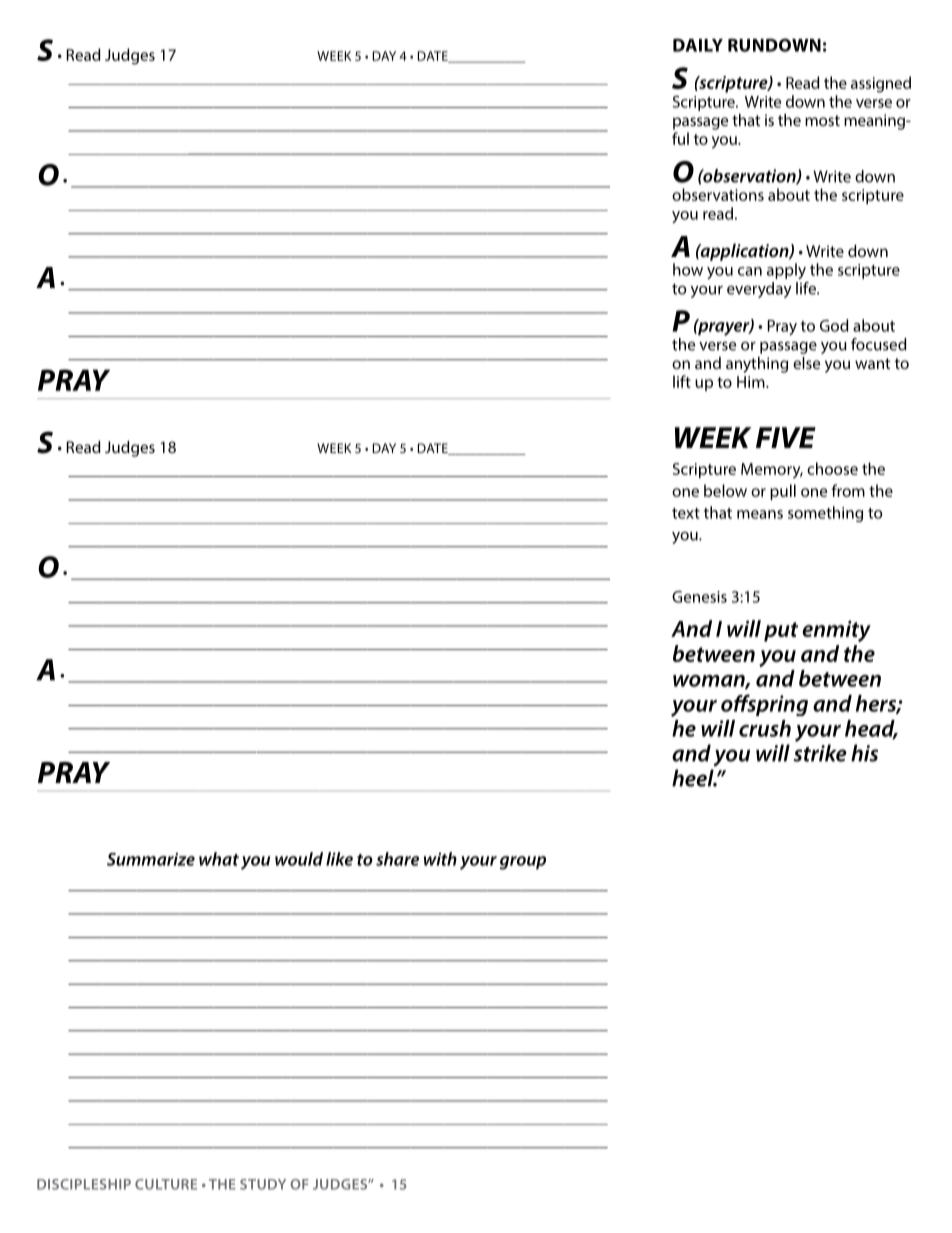 This document has height=1233, width=952. What do you see at coordinates (688, 269) in the document?
I see `how` at bounding box center [688, 269].
